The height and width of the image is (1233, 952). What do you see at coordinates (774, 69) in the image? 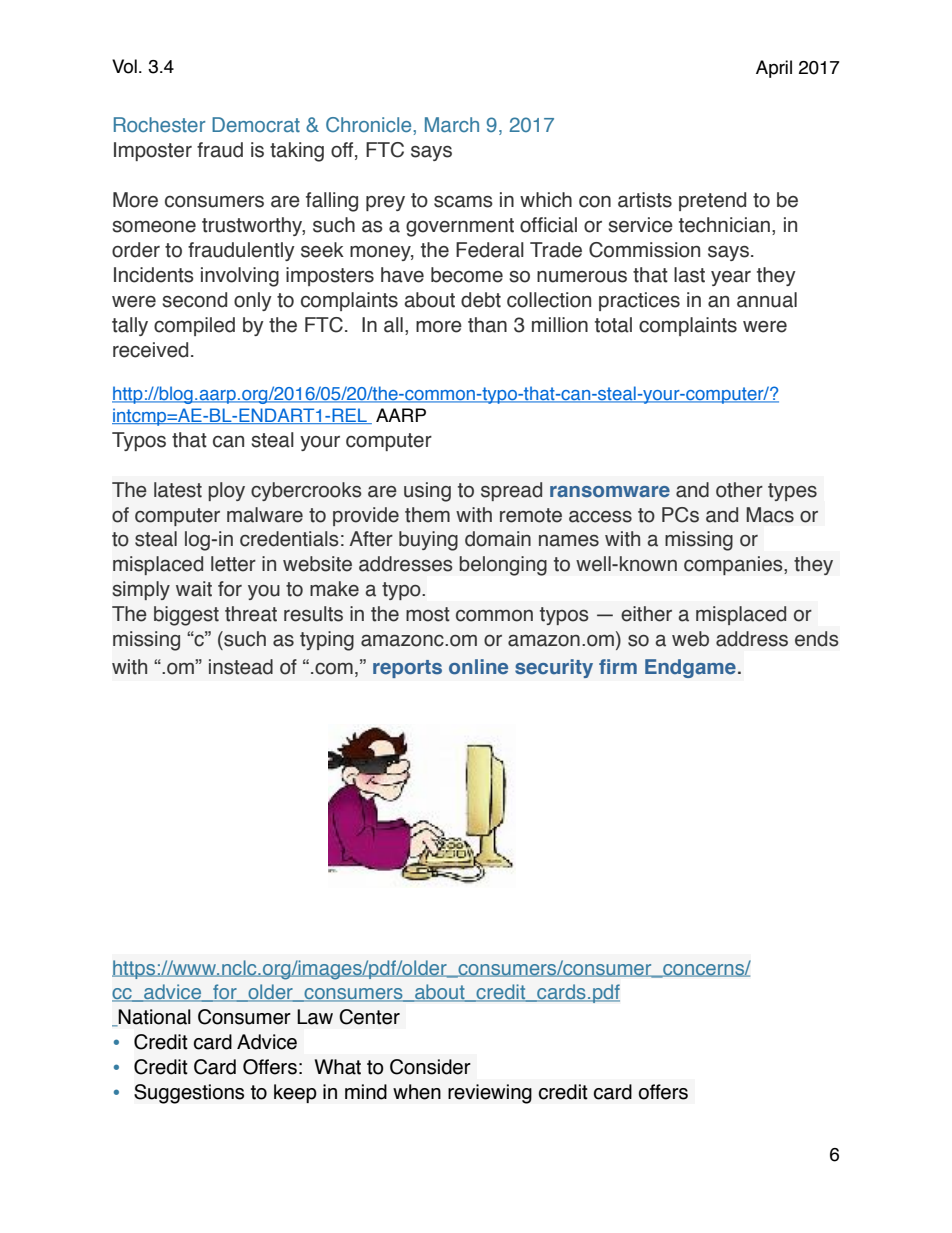
I see `April` at bounding box center [774, 69].
